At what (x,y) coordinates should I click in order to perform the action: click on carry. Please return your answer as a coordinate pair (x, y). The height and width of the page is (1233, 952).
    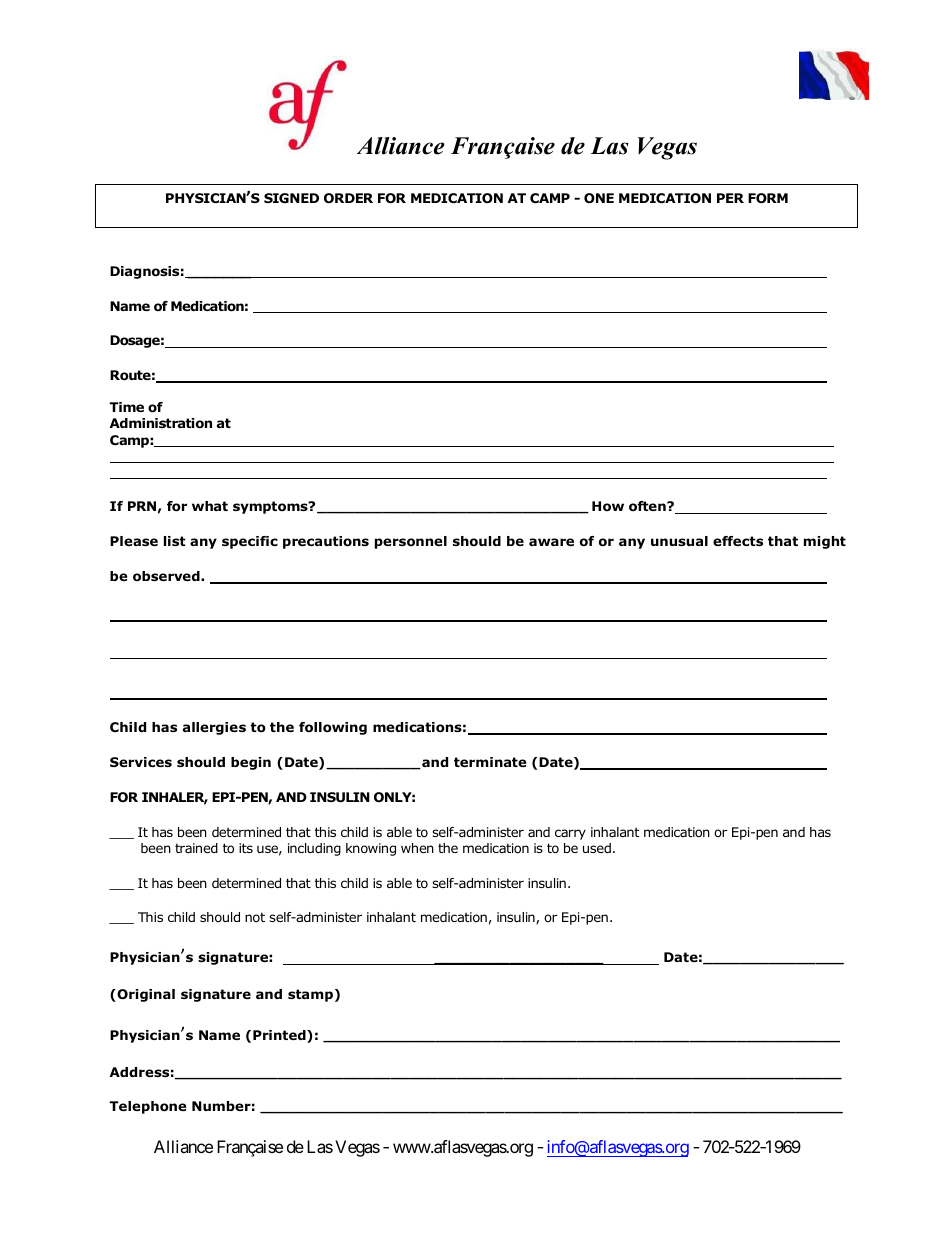
    Looking at the image, I should click on (570, 834).
